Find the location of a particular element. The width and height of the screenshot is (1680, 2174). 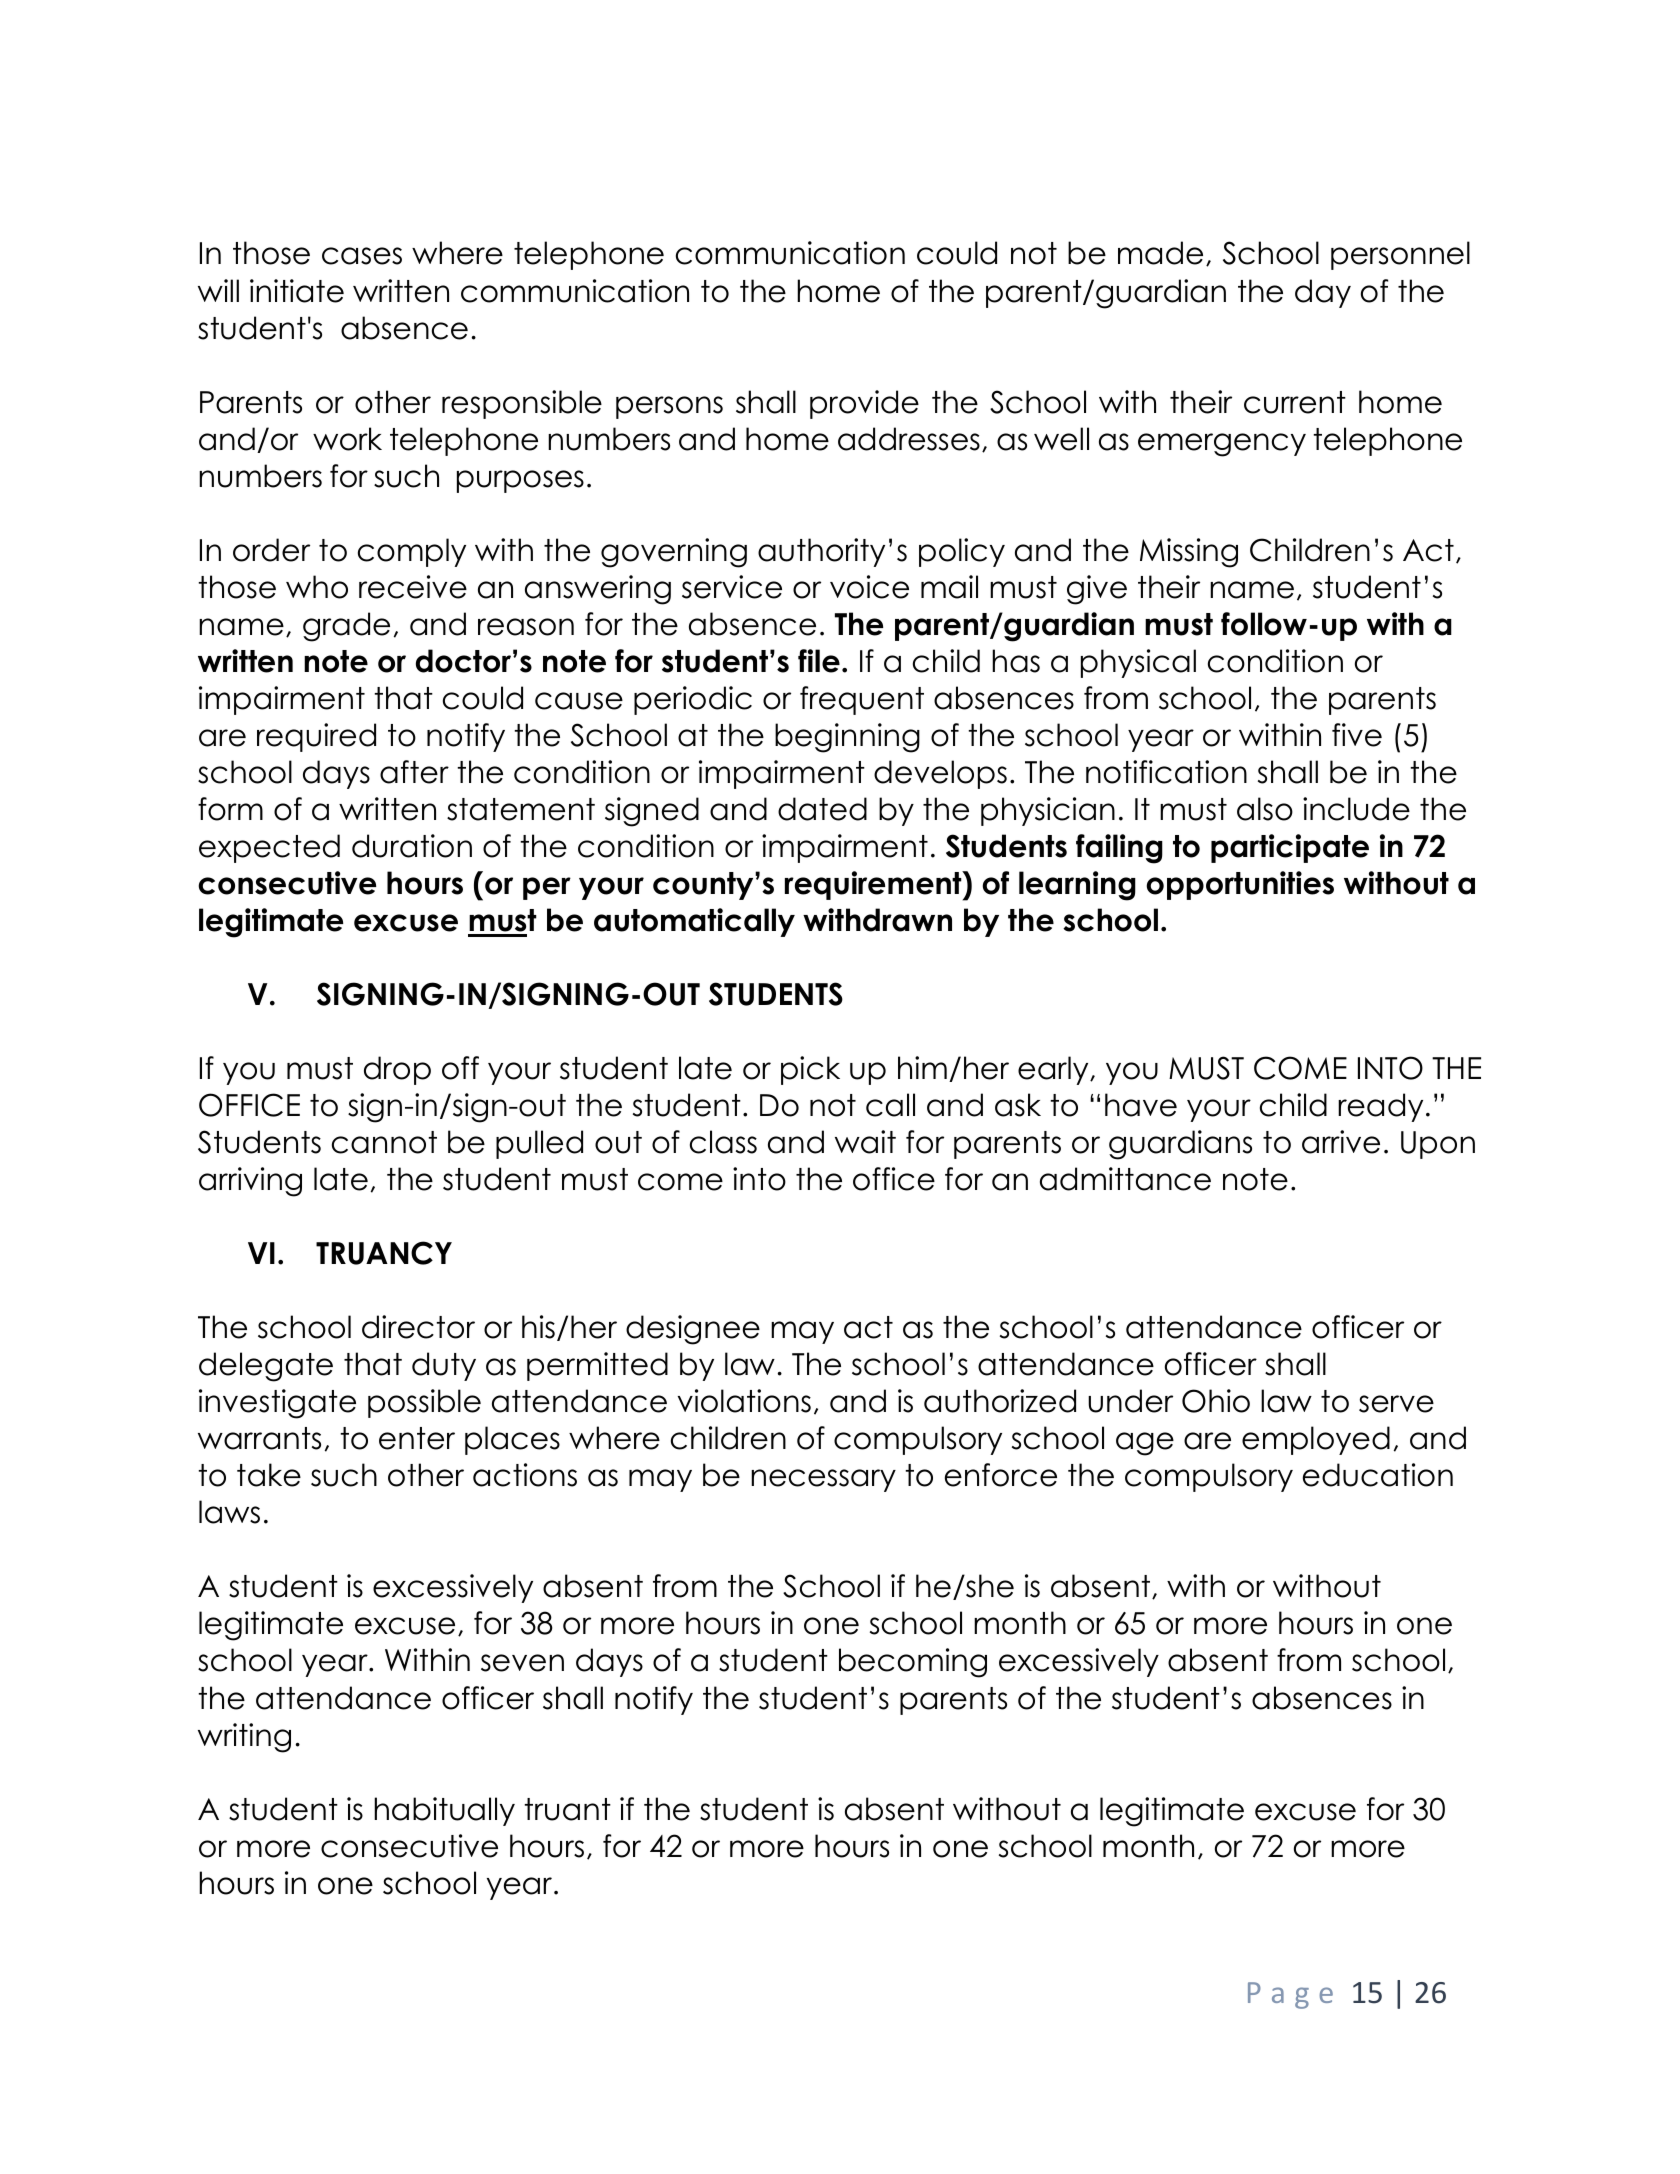

ready is located at coordinates (1380, 1107).
